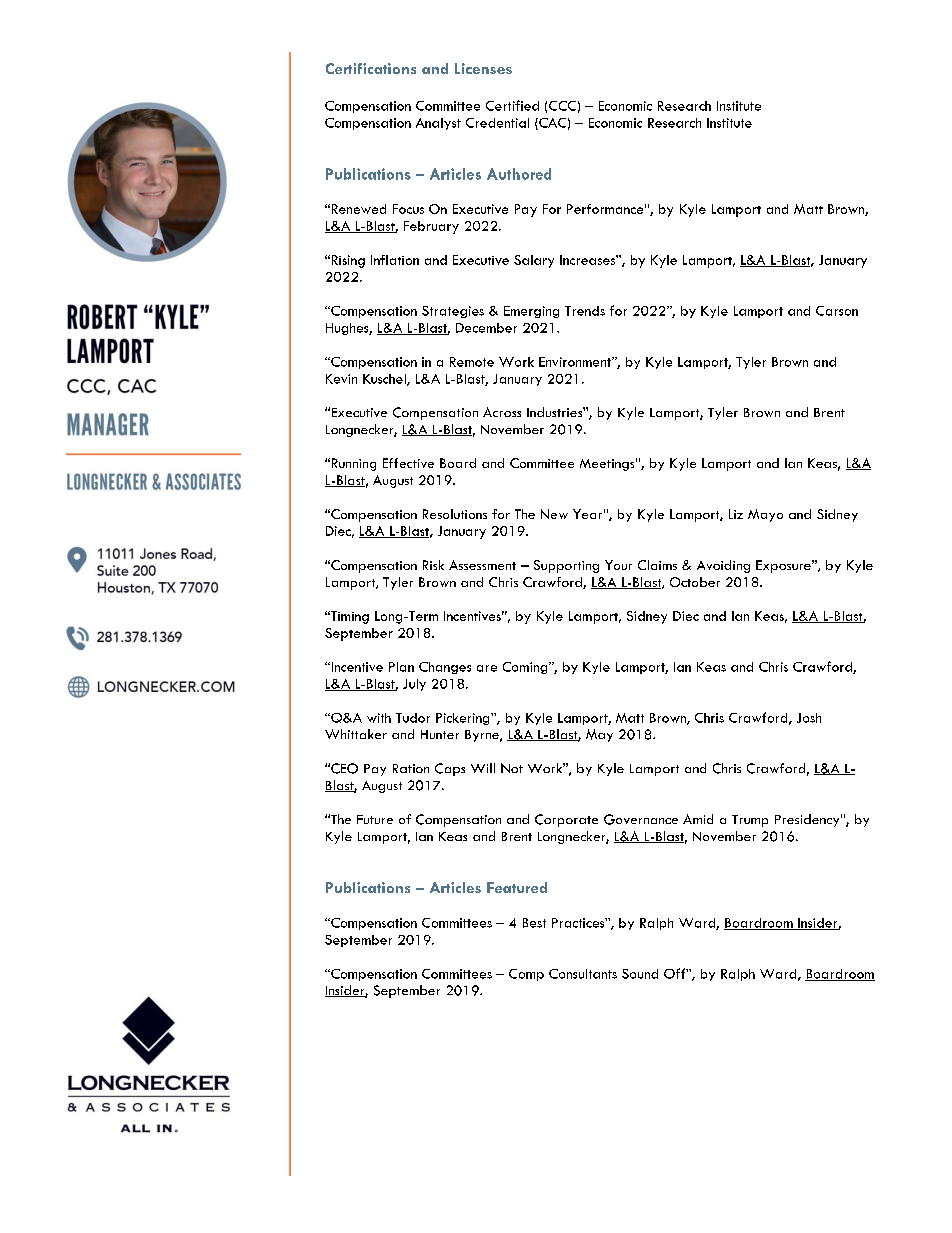  I want to click on Certifications, so click(371, 68).
